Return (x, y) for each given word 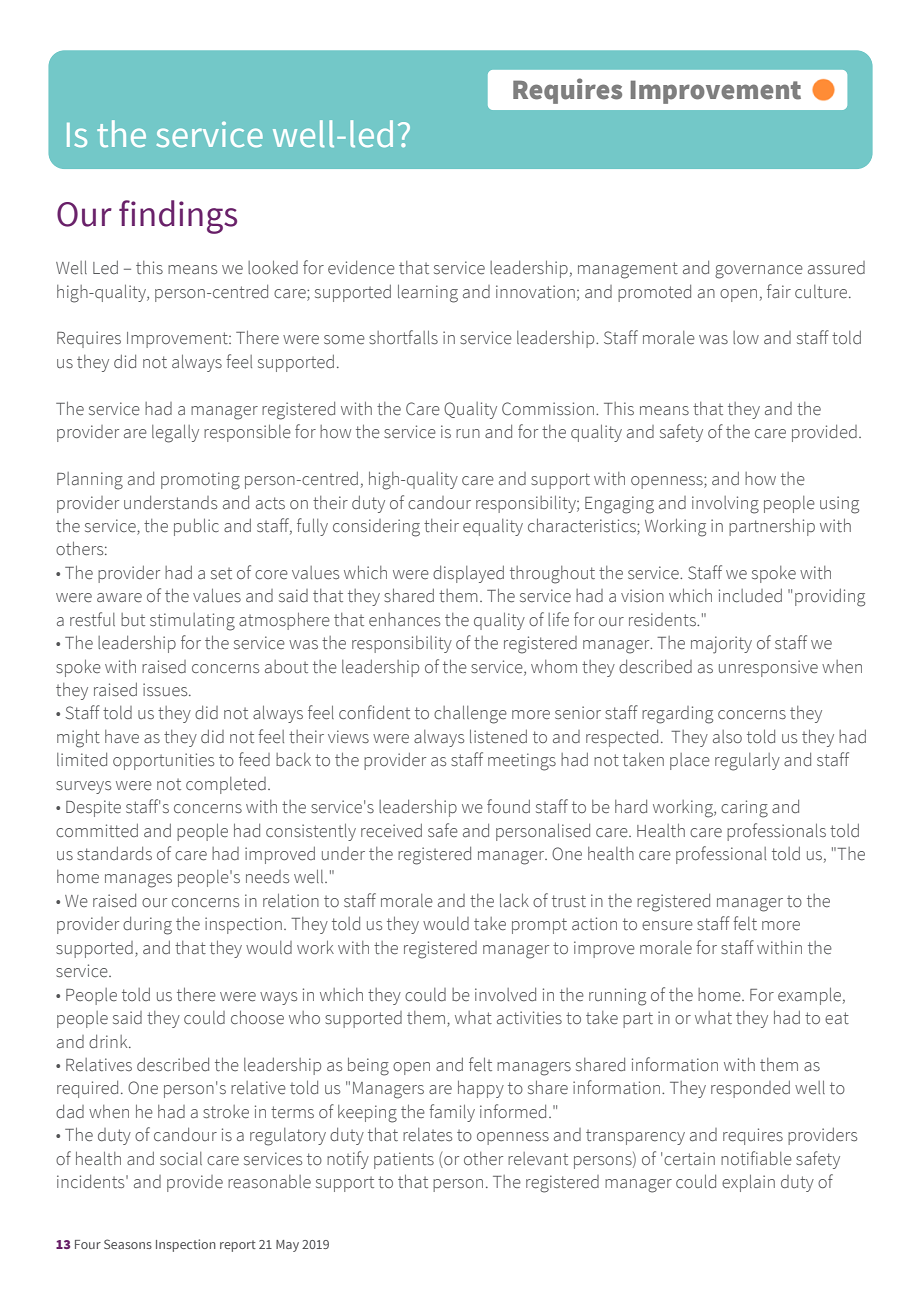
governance (759, 272)
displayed (468, 574)
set (221, 574)
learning (428, 293)
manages (138, 881)
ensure (667, 926)
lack (514, 900)
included (750, 596)
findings (178, 217)
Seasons (128, 1244)
